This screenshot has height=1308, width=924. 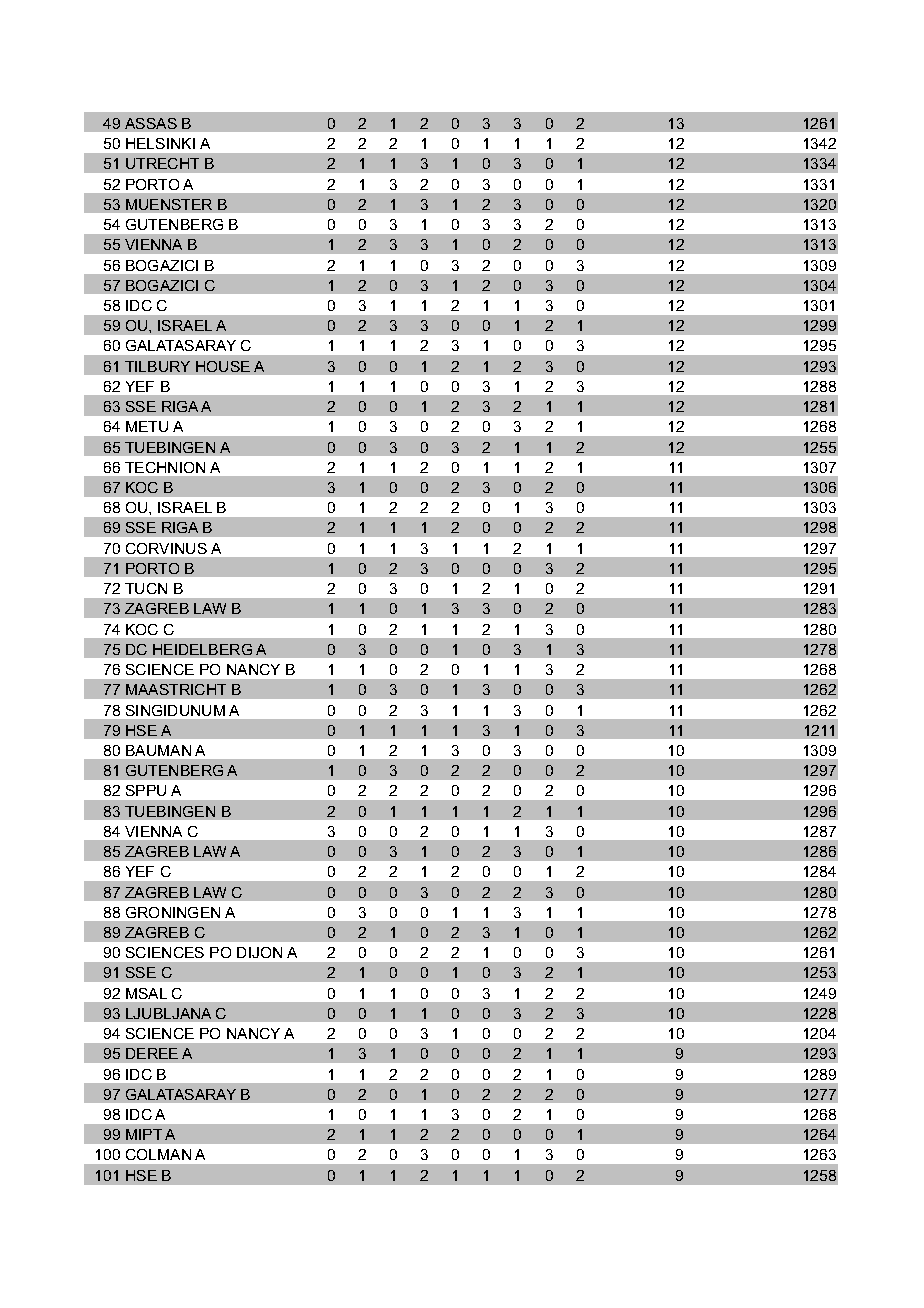 What do you see at coordinates (223, 366) in the screenshot?
I see `HOUSE` at bounding box center [223, 366].
